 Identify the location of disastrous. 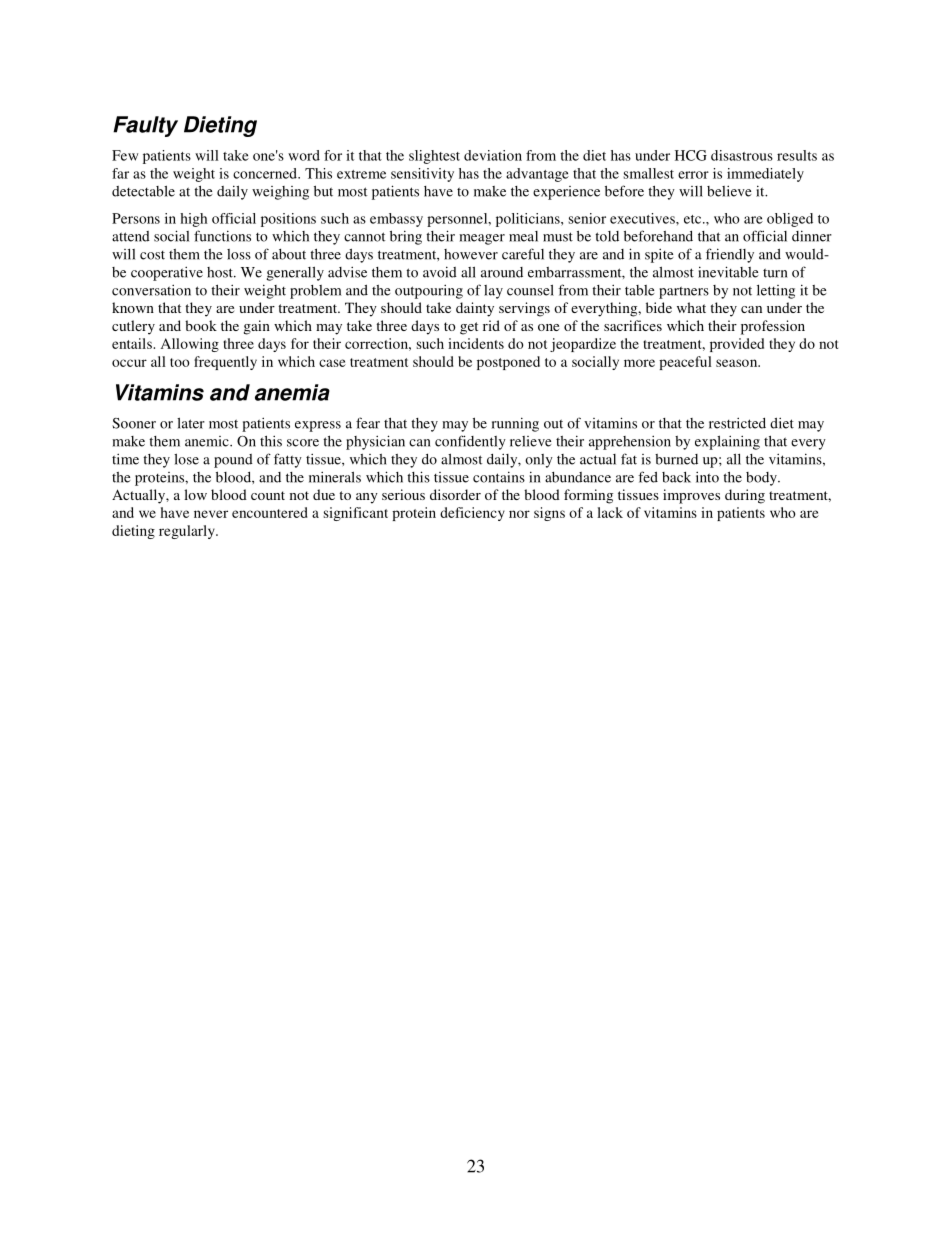
(742, 155).
